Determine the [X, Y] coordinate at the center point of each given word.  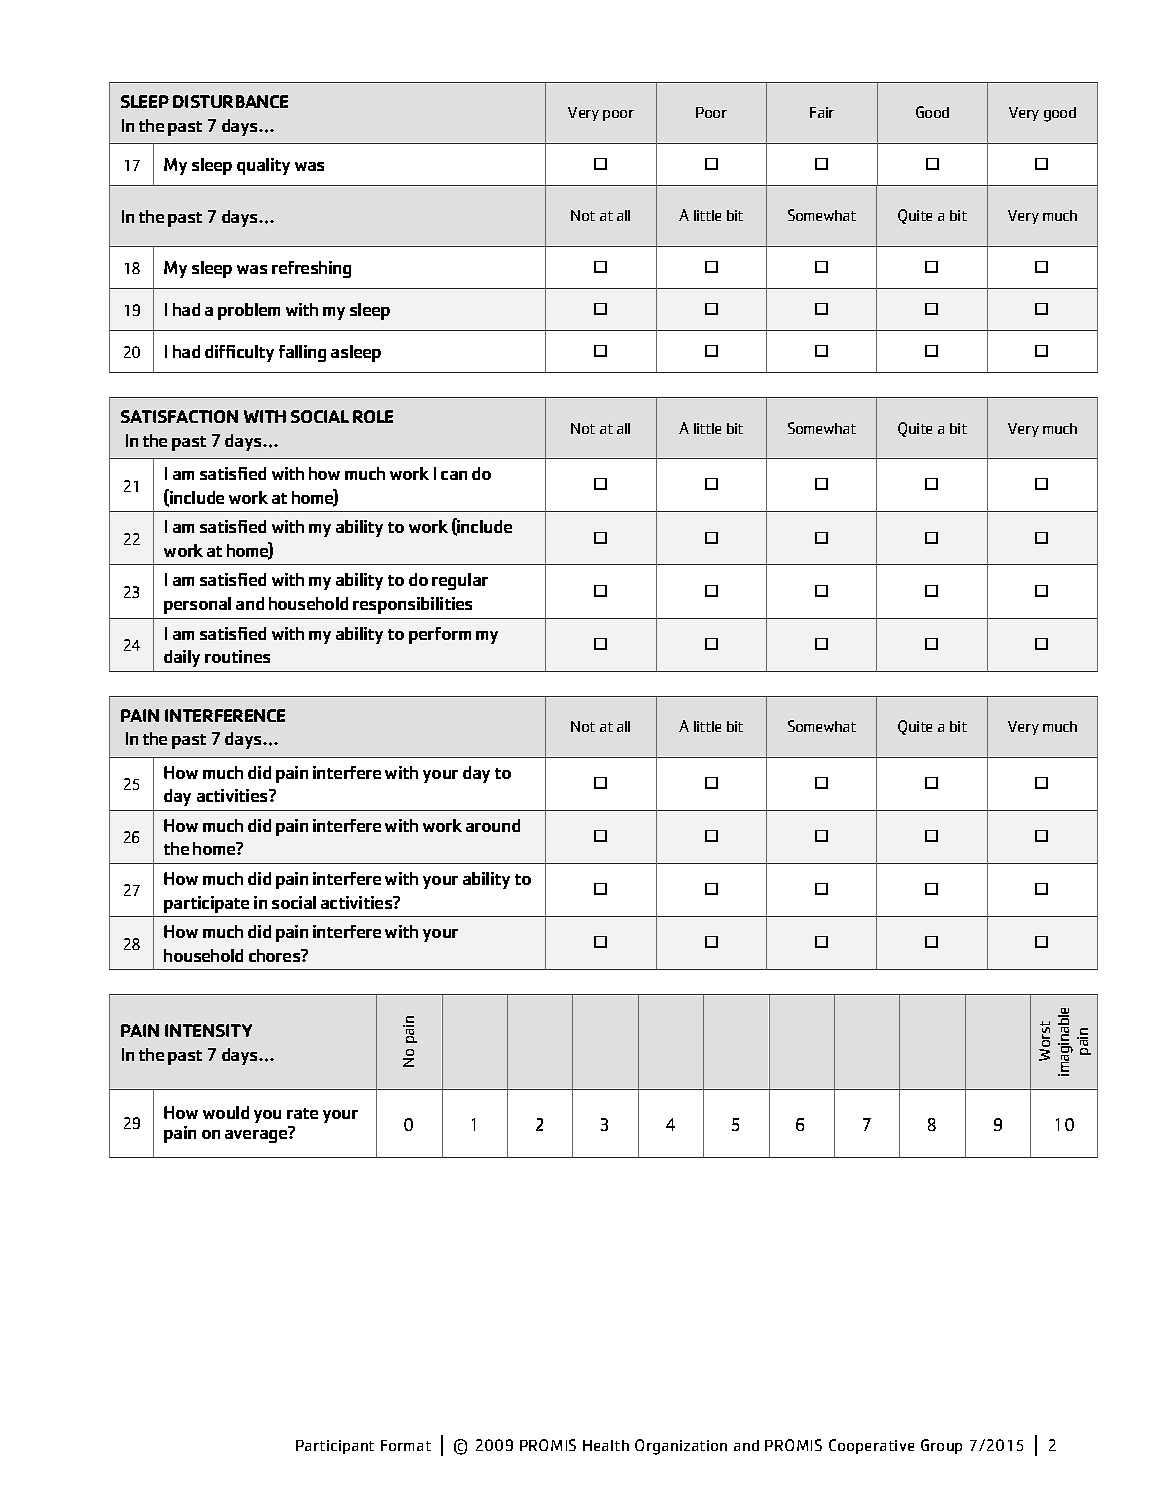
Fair [822, 112]
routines [237, 656]
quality [263, 166]
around [493, 825]
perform [440, 635]
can [454, 475]
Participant [335, 1447]
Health [606, 1445]
